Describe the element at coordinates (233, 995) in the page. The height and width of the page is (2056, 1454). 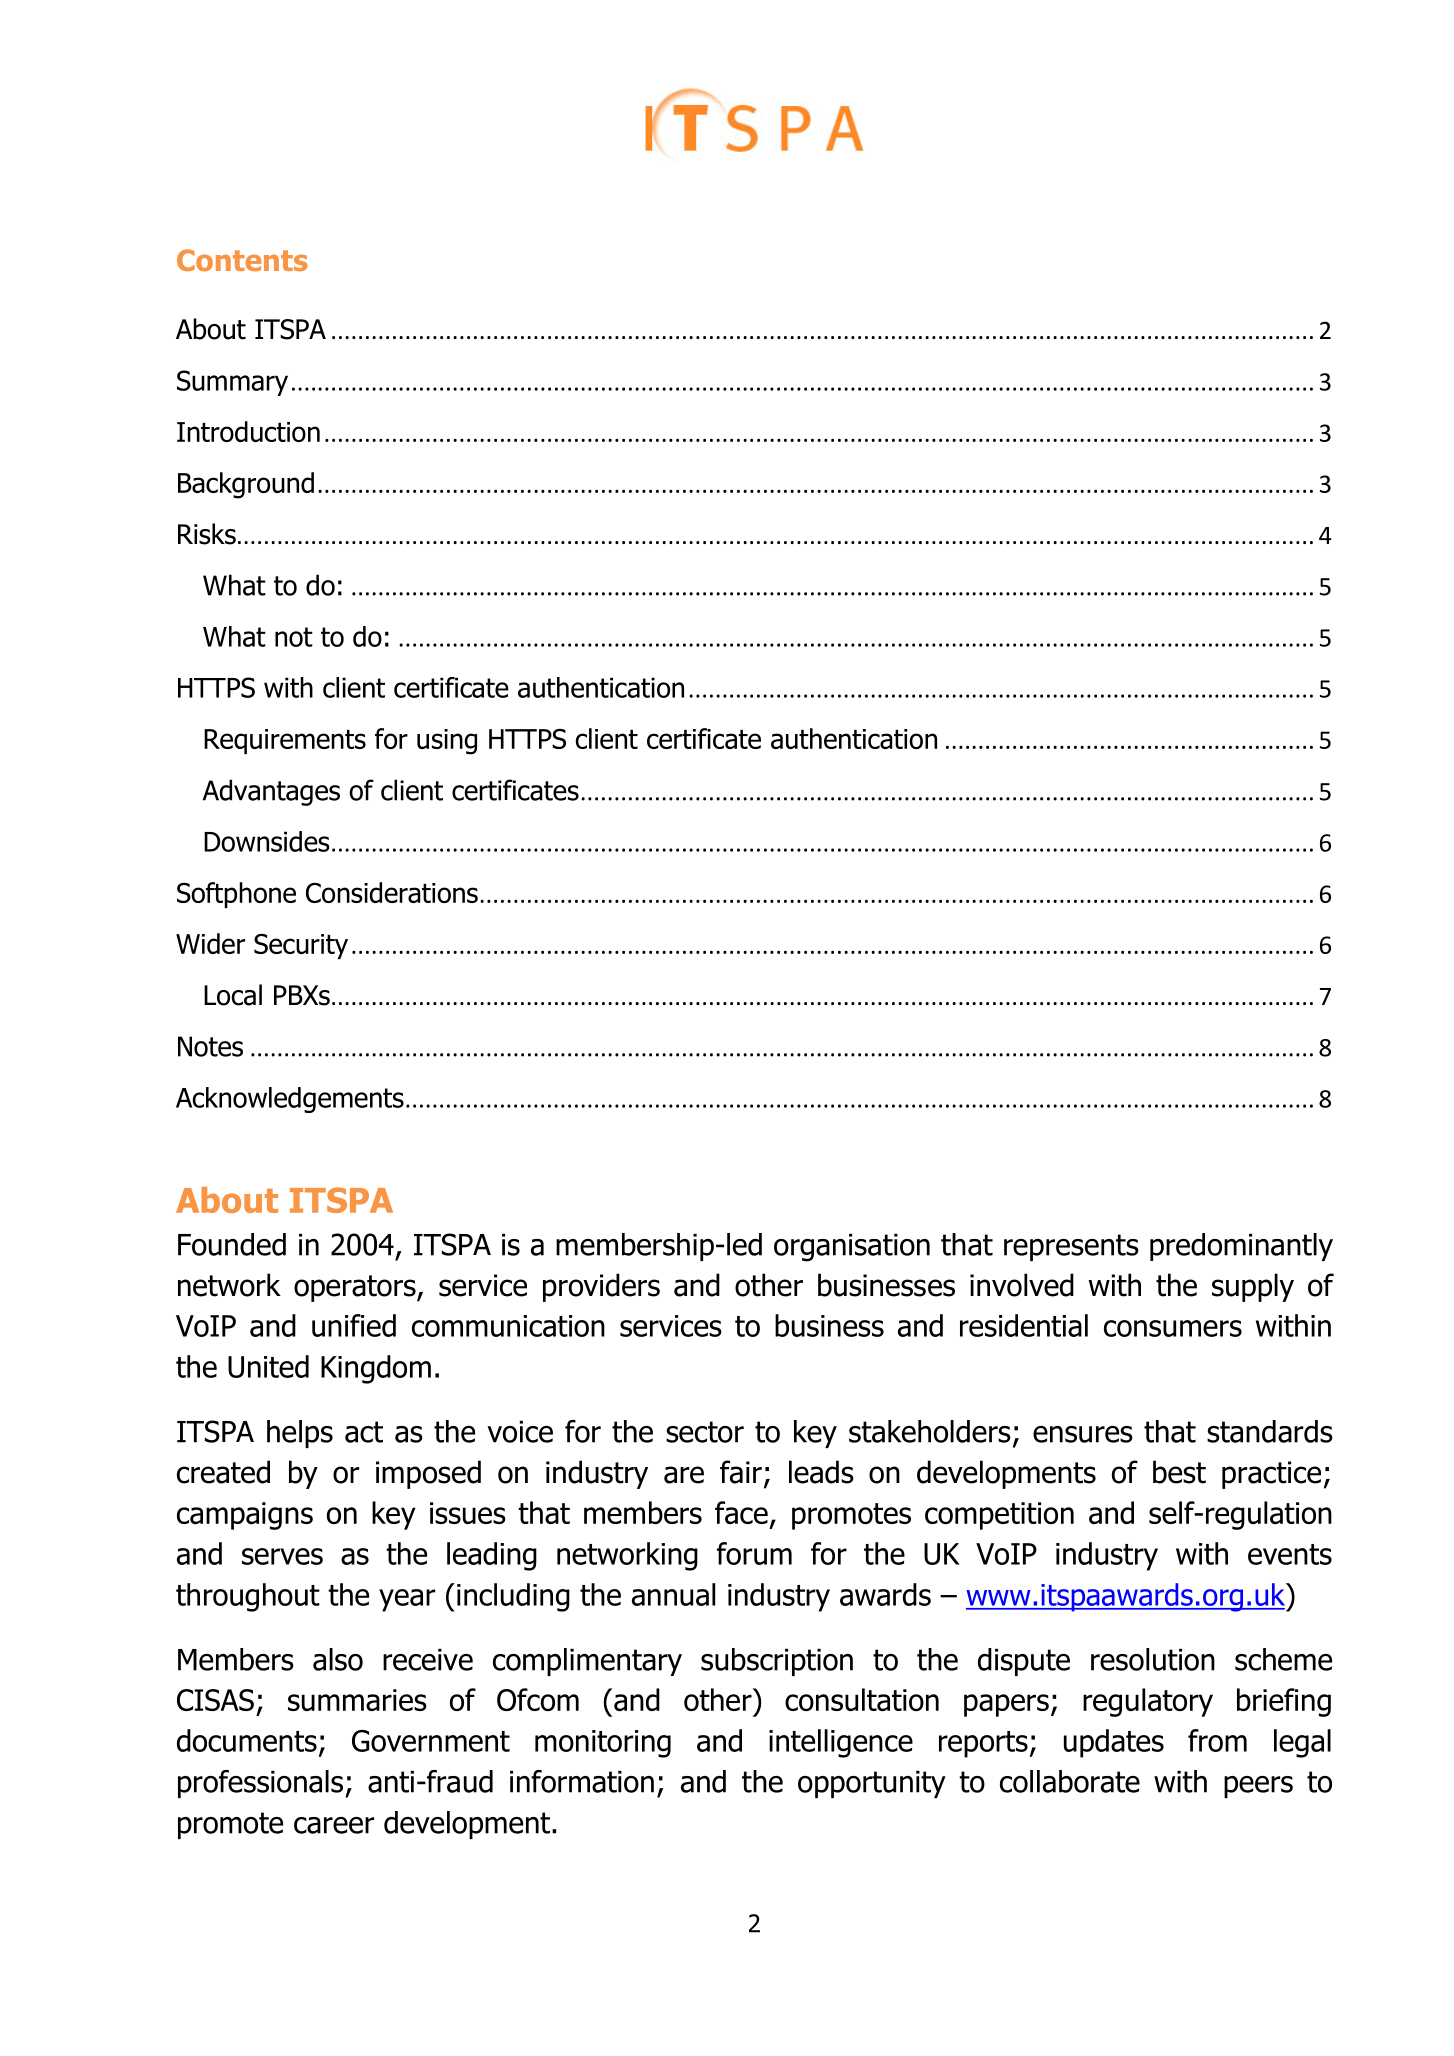
I see `Local` at that location.
